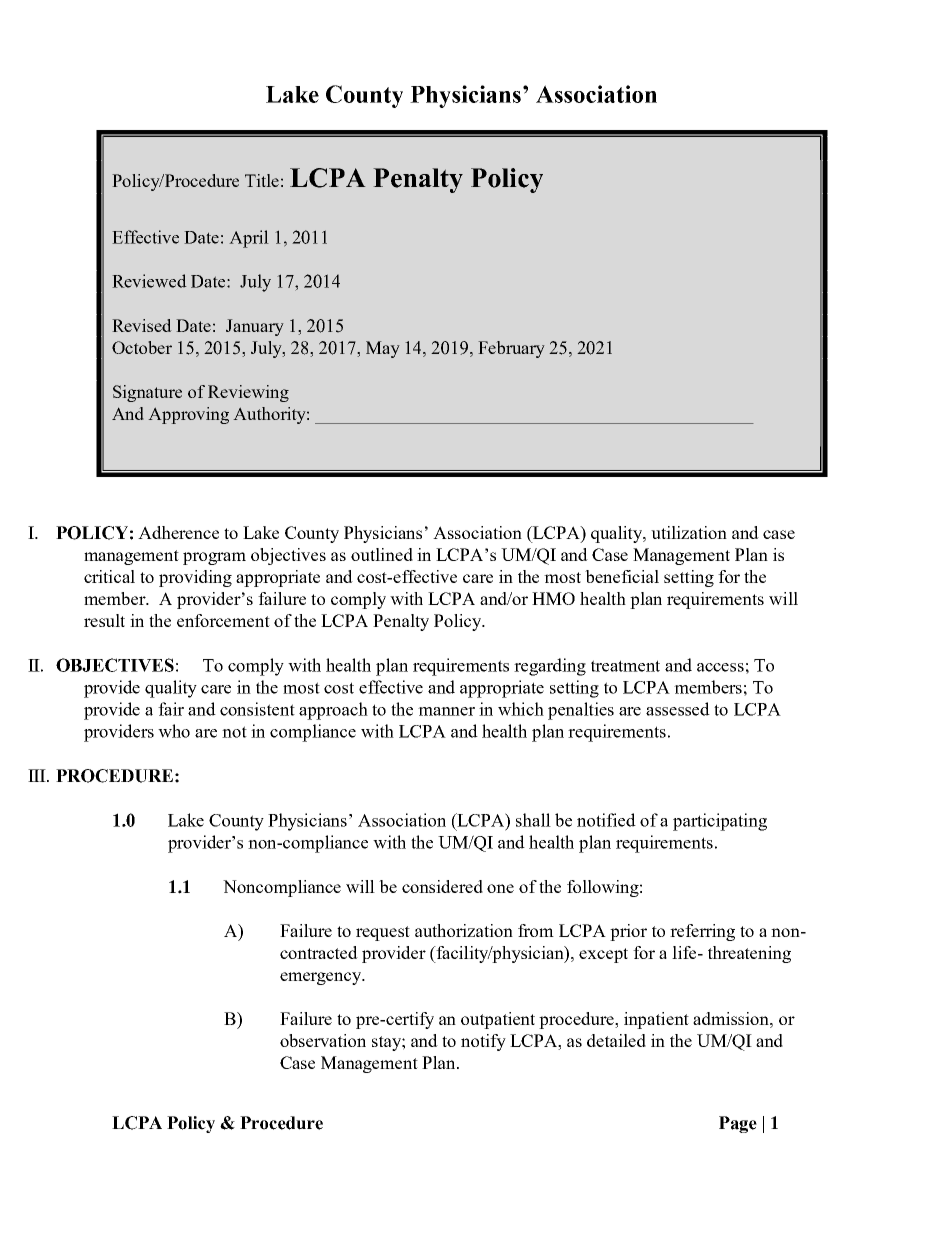 Image resolution: width=952 pixels, height=1233 pixels. I want to click on notify, so click(483, 1042).
